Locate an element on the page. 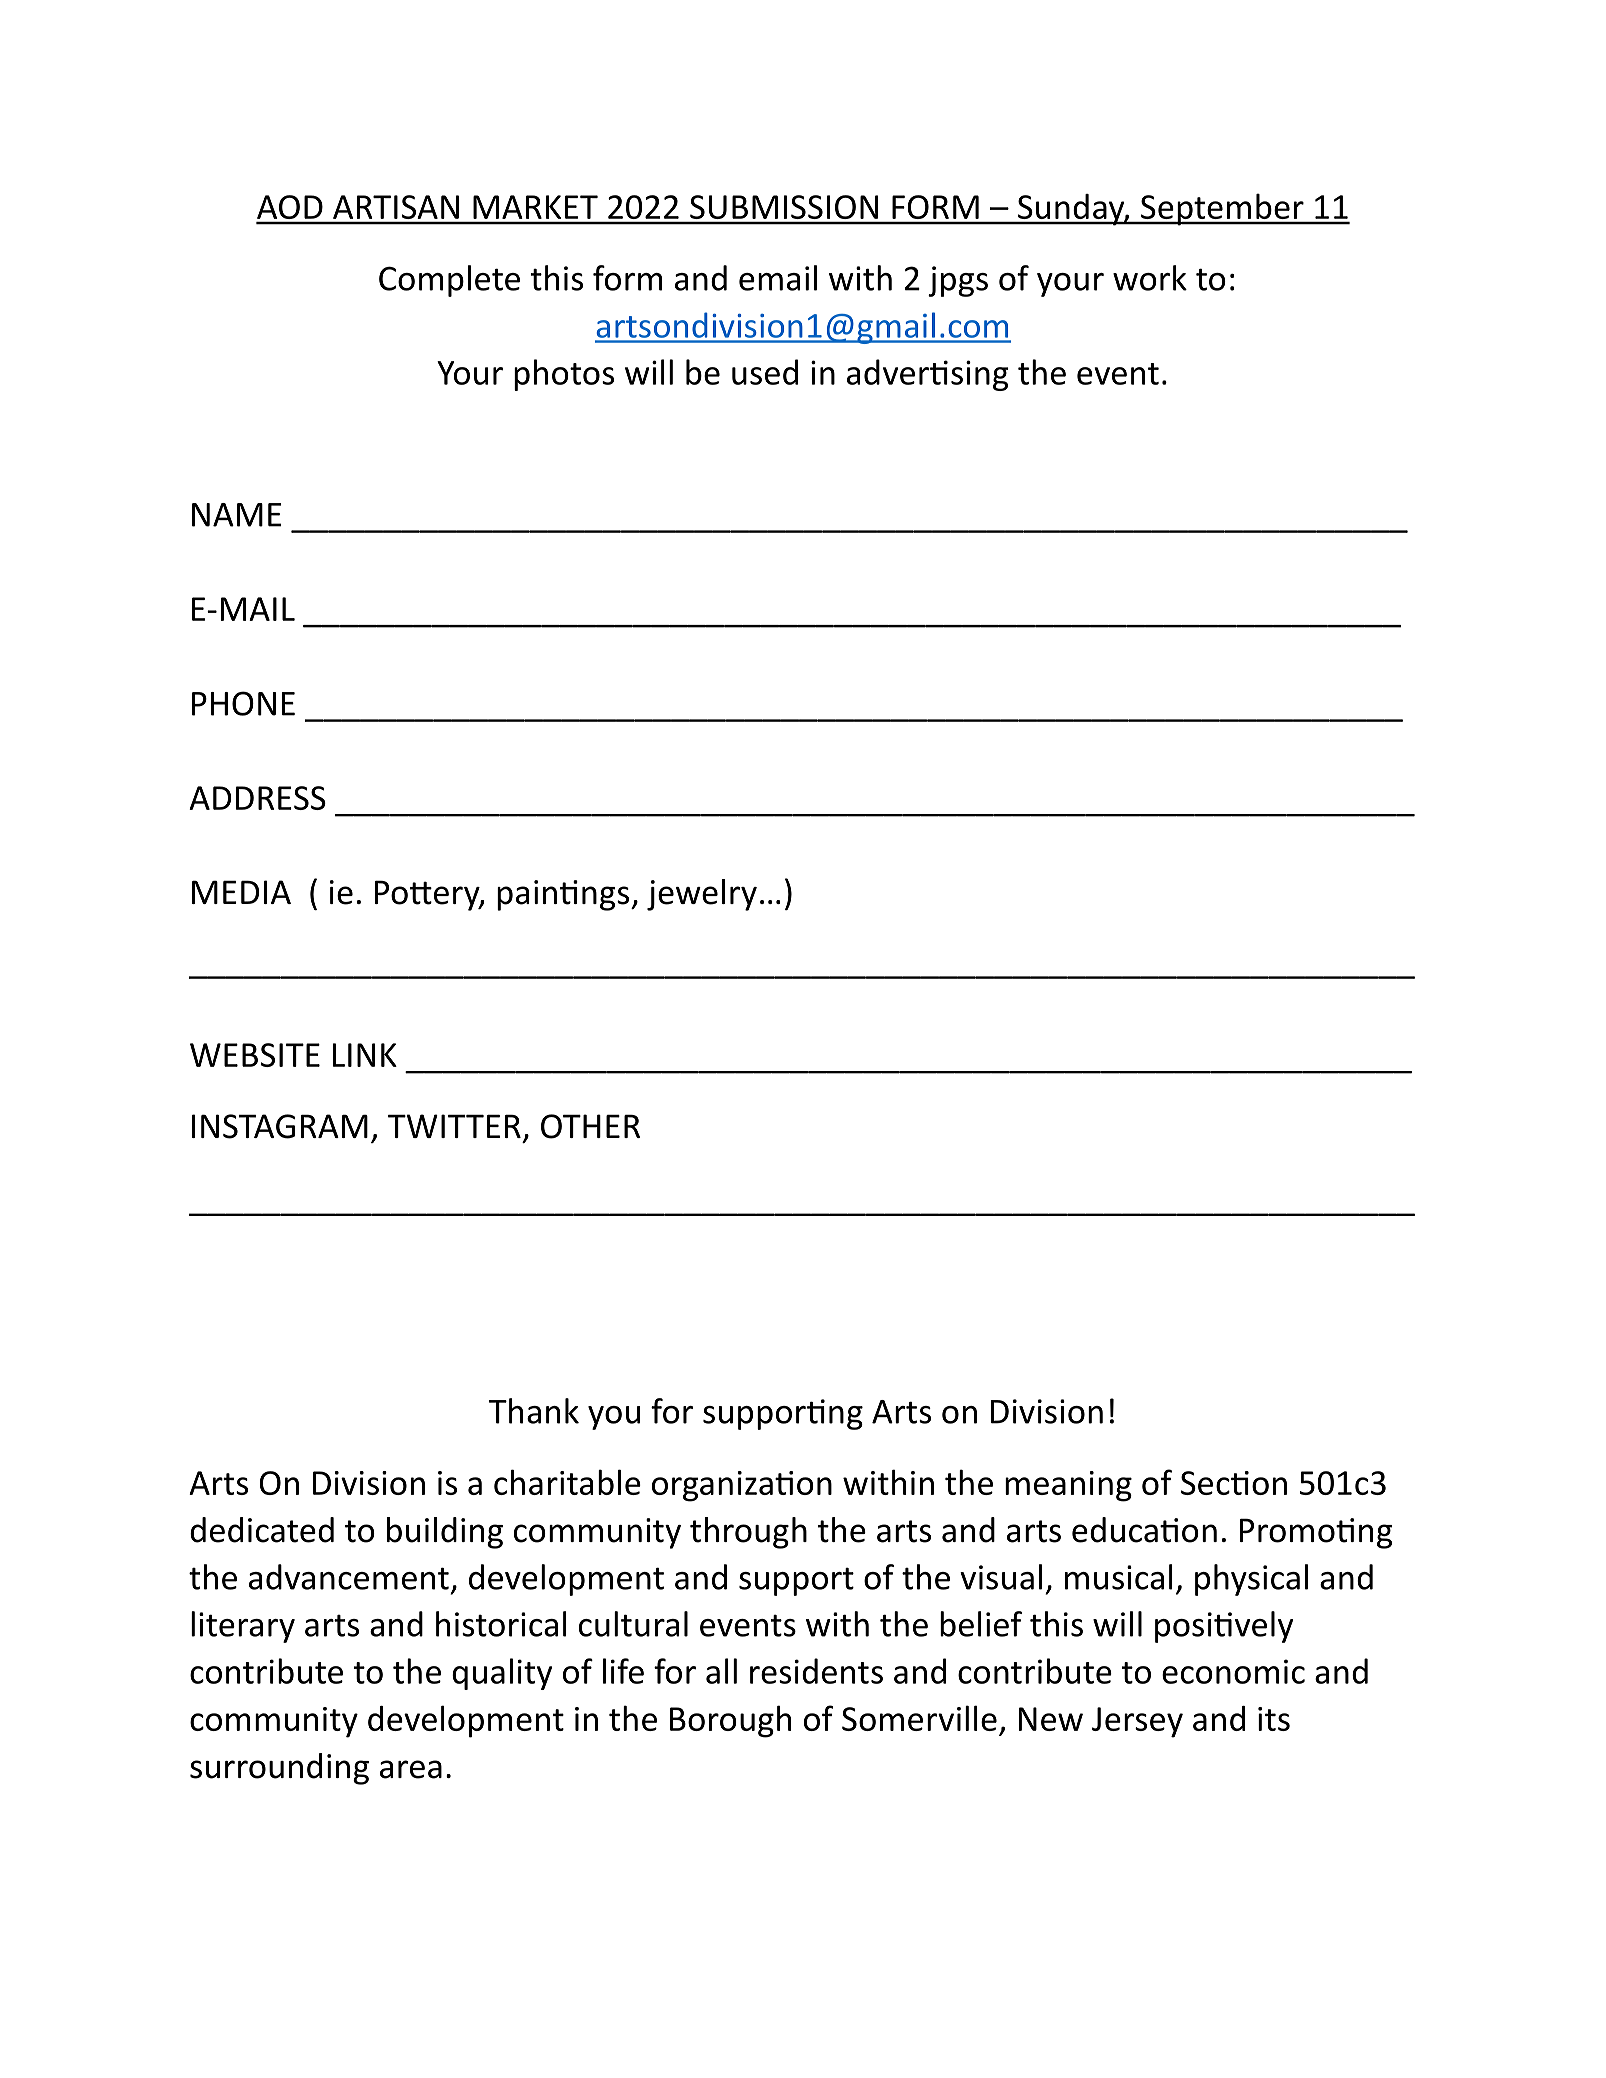 This document has width=1606, height=2078. jpgs is located at coordinates (958, 281).
